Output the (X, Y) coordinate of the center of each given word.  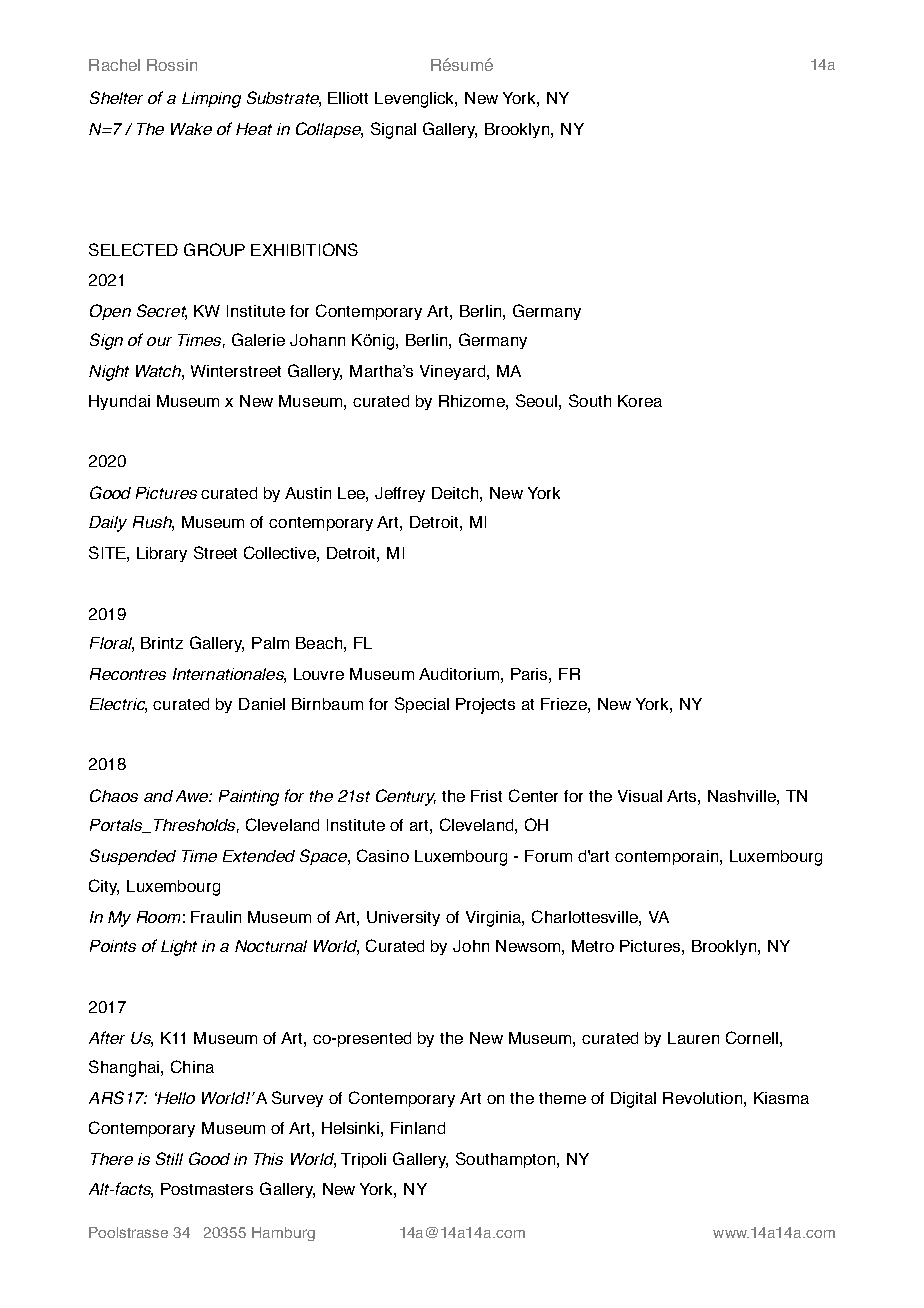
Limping (211, 100)
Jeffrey (400, 494)
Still (169, 1158)
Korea (640, 401)
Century (406, 797)
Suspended (133, 857)
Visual (640, 796)
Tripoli (363, 1160)
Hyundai (119, 402)
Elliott (348, 98)
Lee (352, 493)
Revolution (702, 1098)
